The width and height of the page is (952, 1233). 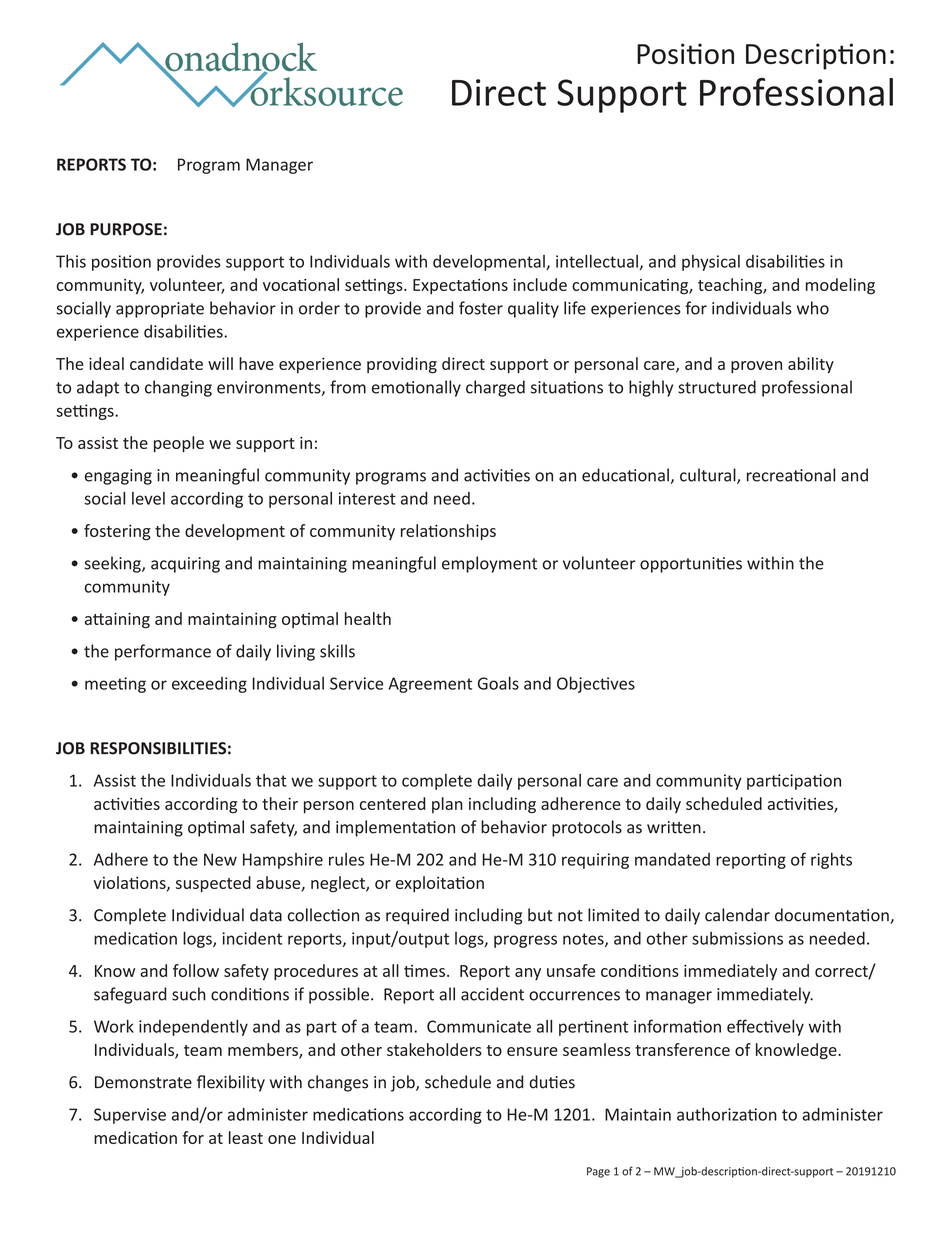 I want to click on Agreement, so click(x=430, y=685).
